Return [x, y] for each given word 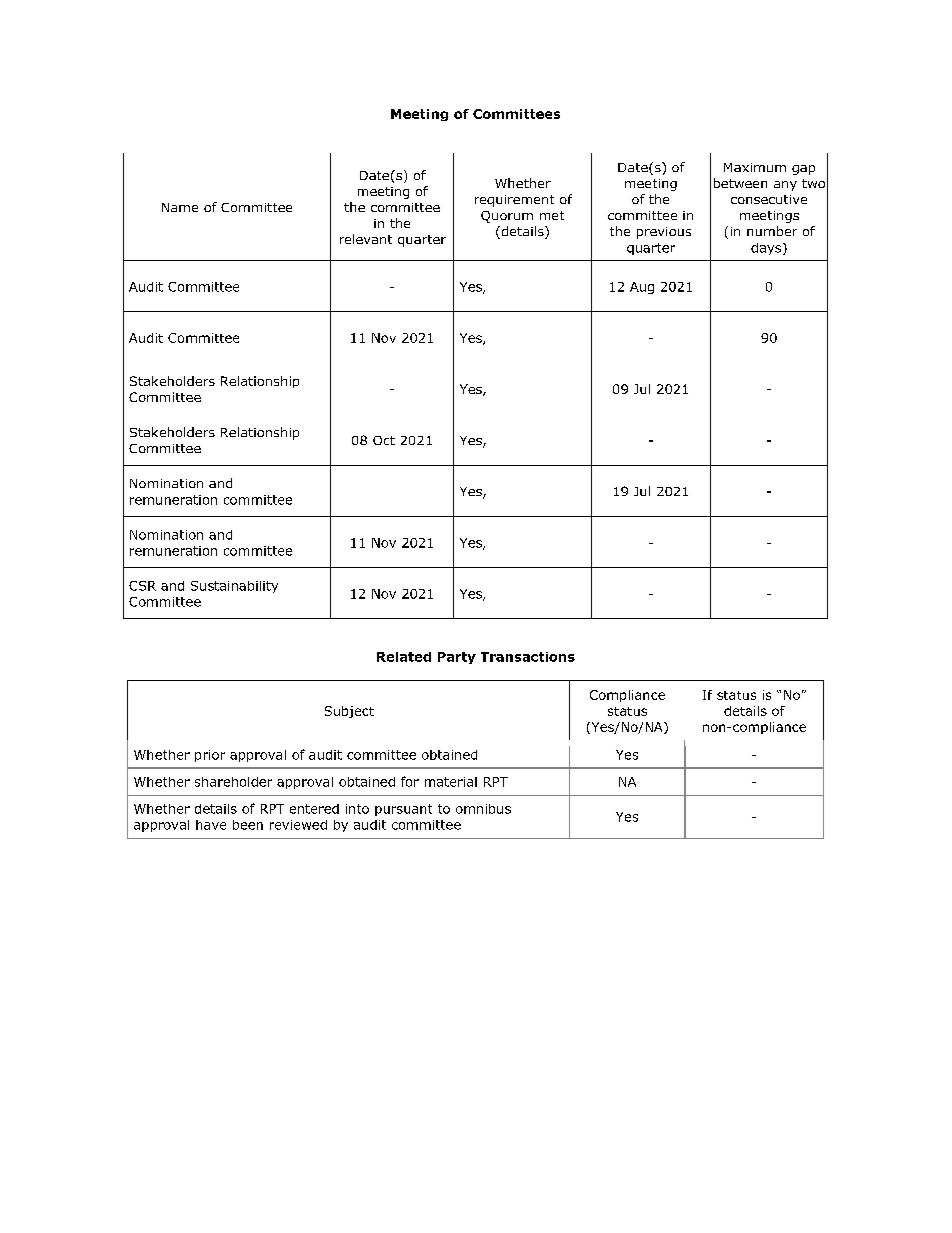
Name [180, 207]
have [211, 825]
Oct [384, 440]
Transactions [528, 657]
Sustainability [234, 587]
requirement [514, 201]
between [740, 183]
